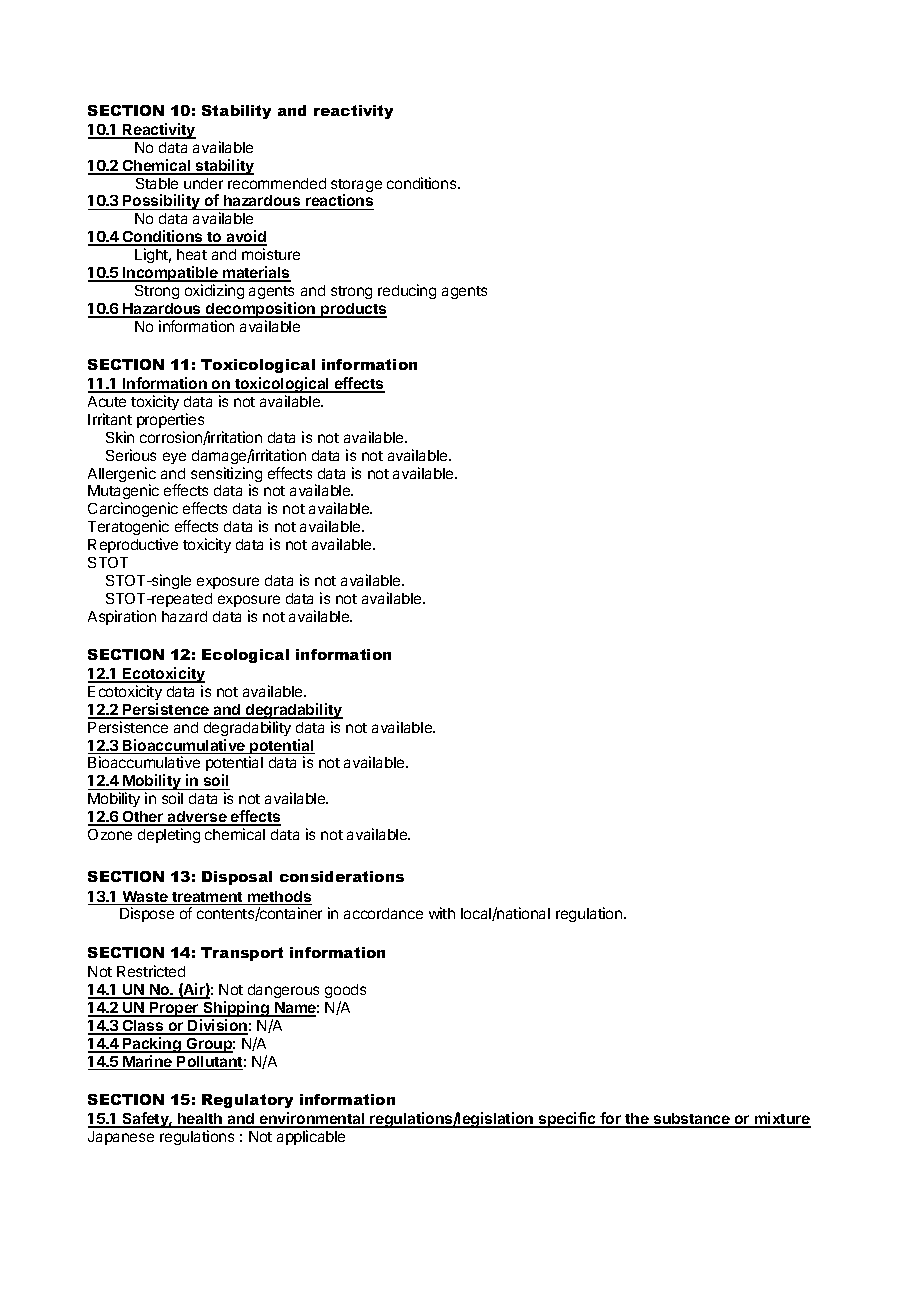  What do you see at coordinates (407, 291) in the image?
I see `reducing` at bounding box center [407, 291].
